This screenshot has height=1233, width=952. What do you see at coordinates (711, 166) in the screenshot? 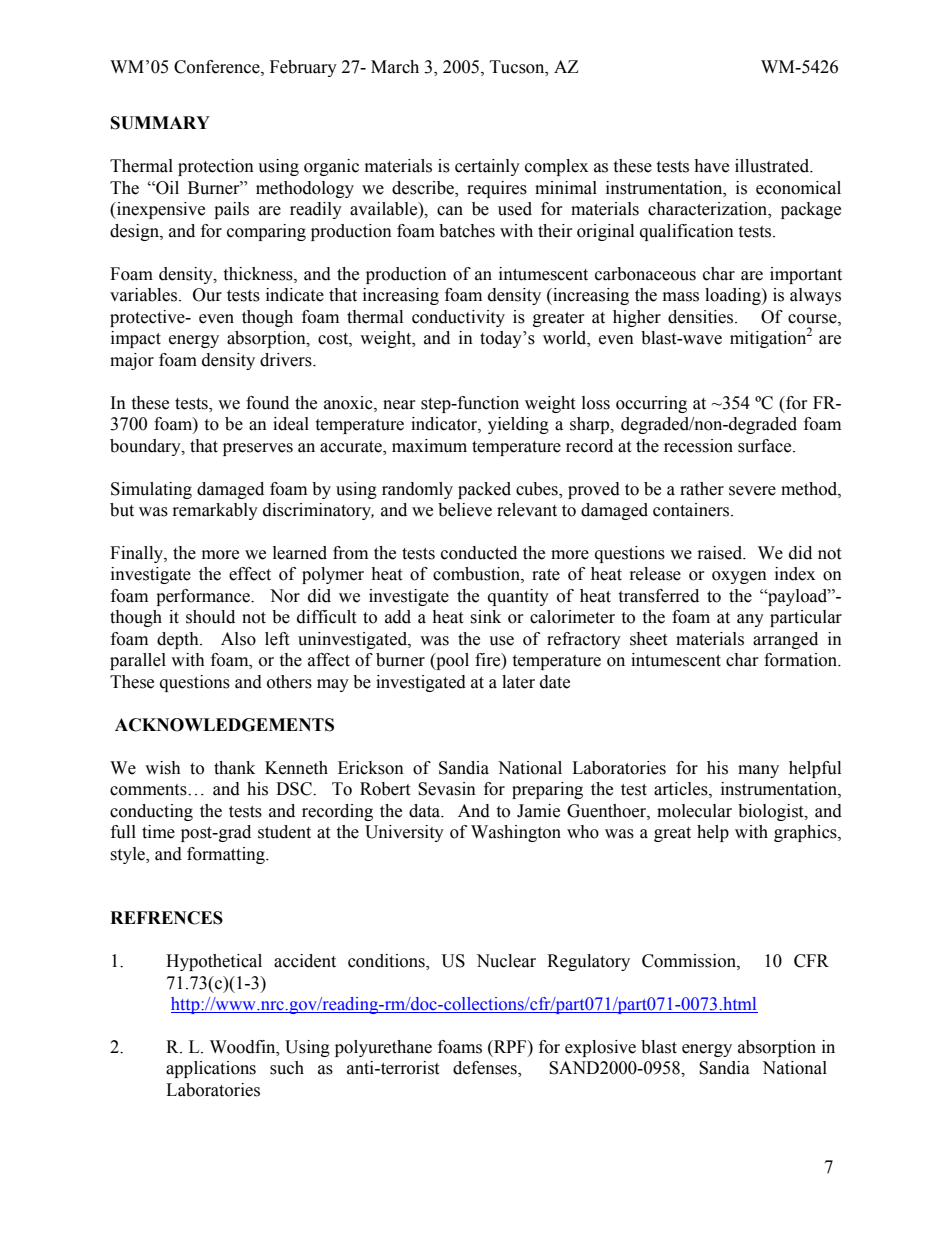
I see `have` at bounding box center [711, 166].
